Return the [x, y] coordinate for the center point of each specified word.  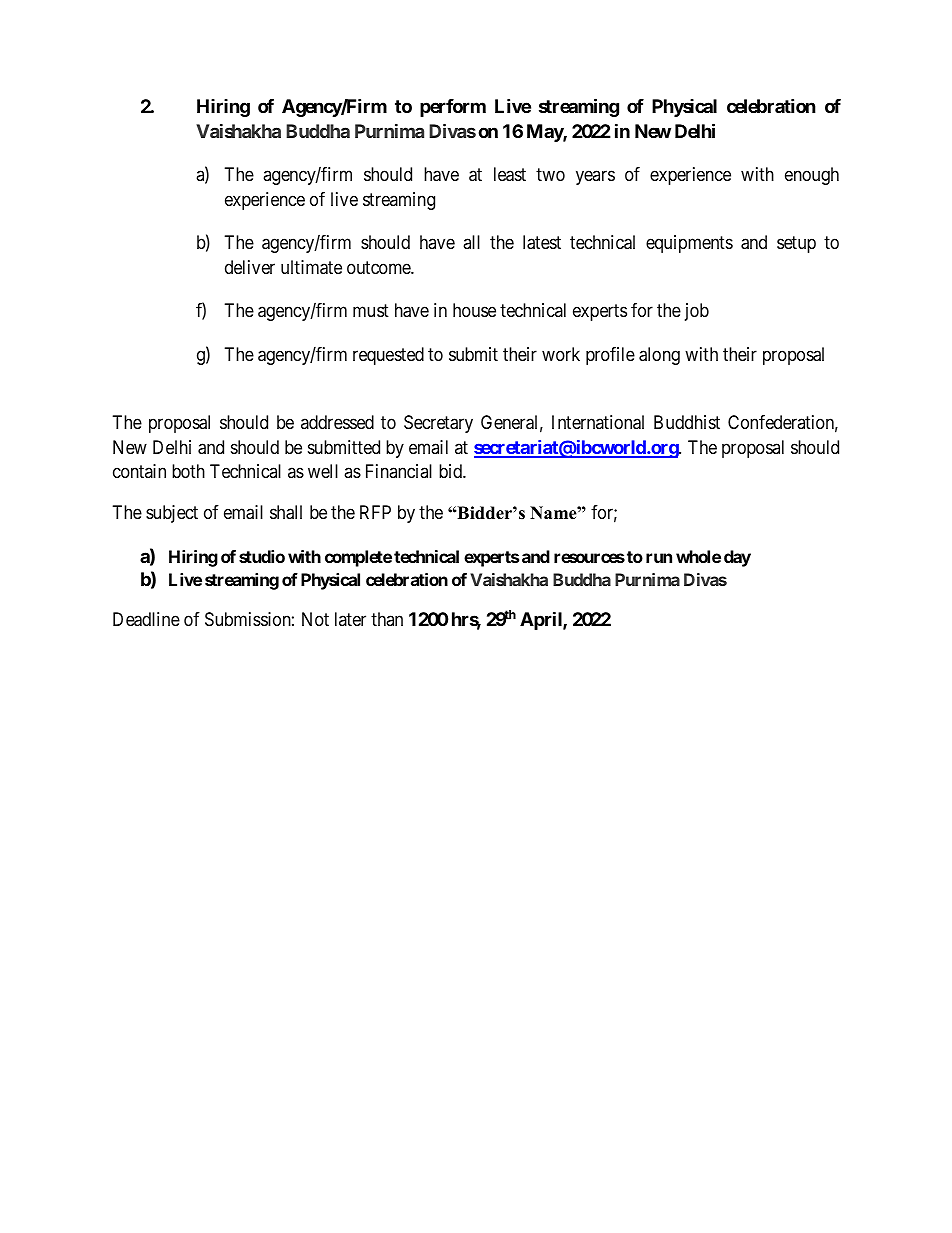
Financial [399, 471]
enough [812, 176]
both [188, 471]
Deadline [146, 619]
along [659, 356]
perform [453, 108]
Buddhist [687, 422]
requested [388, 356]
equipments [689, 244]
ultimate [311, 267]
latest [542, 242]
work [561, 354]
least [510, 174]
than [387, 619]
